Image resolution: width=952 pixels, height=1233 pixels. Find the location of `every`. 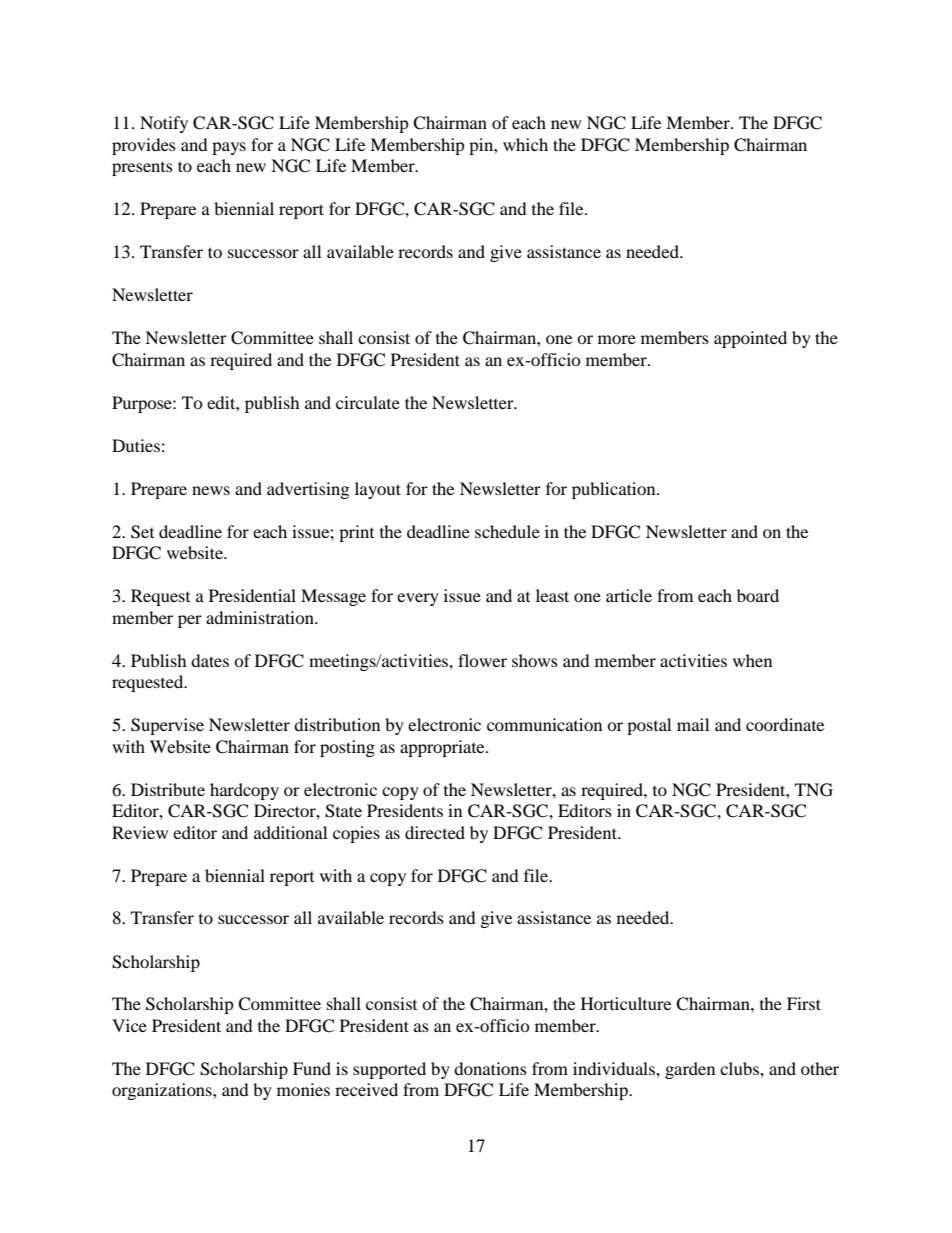

every is located at coordinates (418, 599).
